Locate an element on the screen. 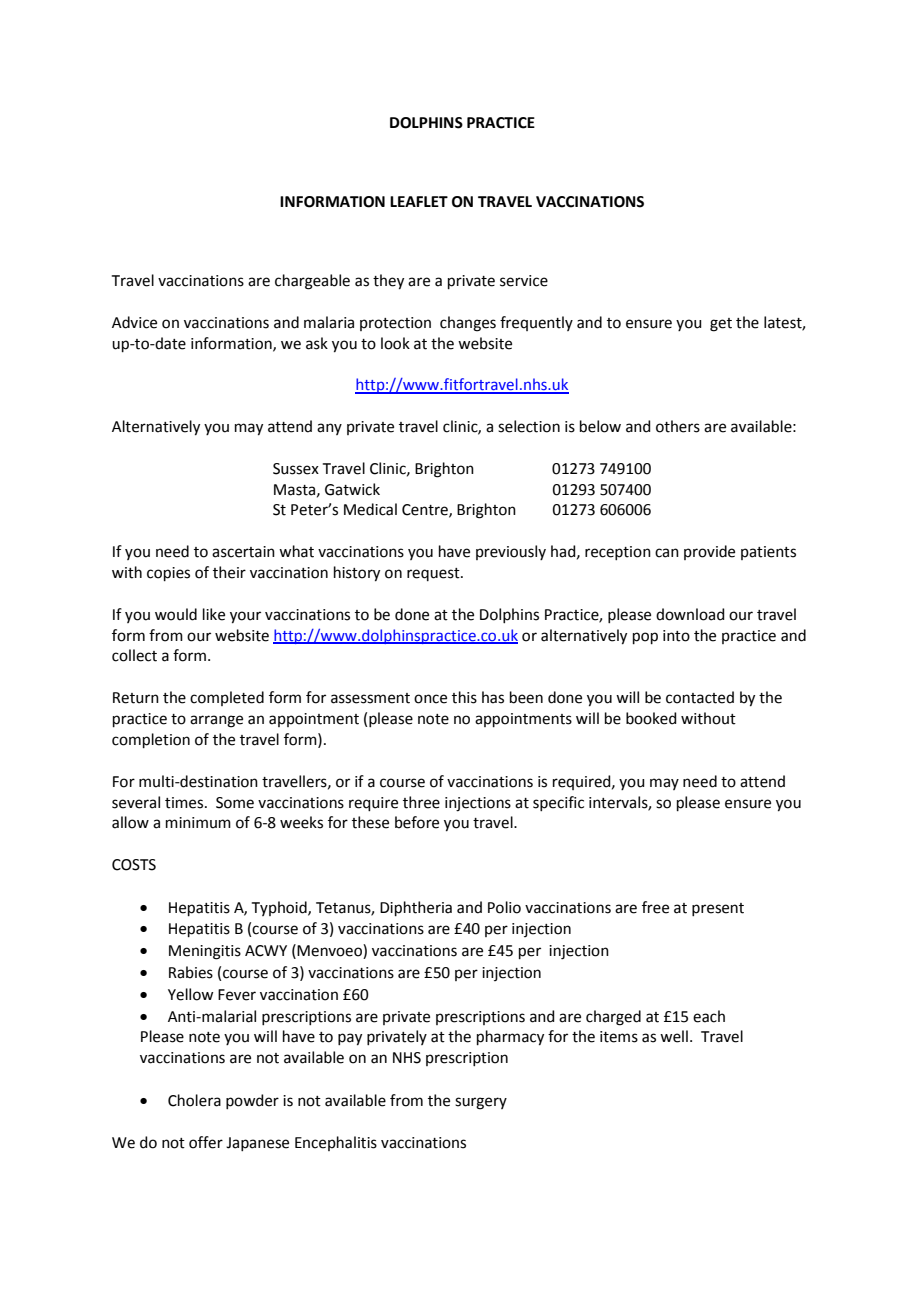 The image size is (924, 1308). get is located at coordinates (721, 325).
